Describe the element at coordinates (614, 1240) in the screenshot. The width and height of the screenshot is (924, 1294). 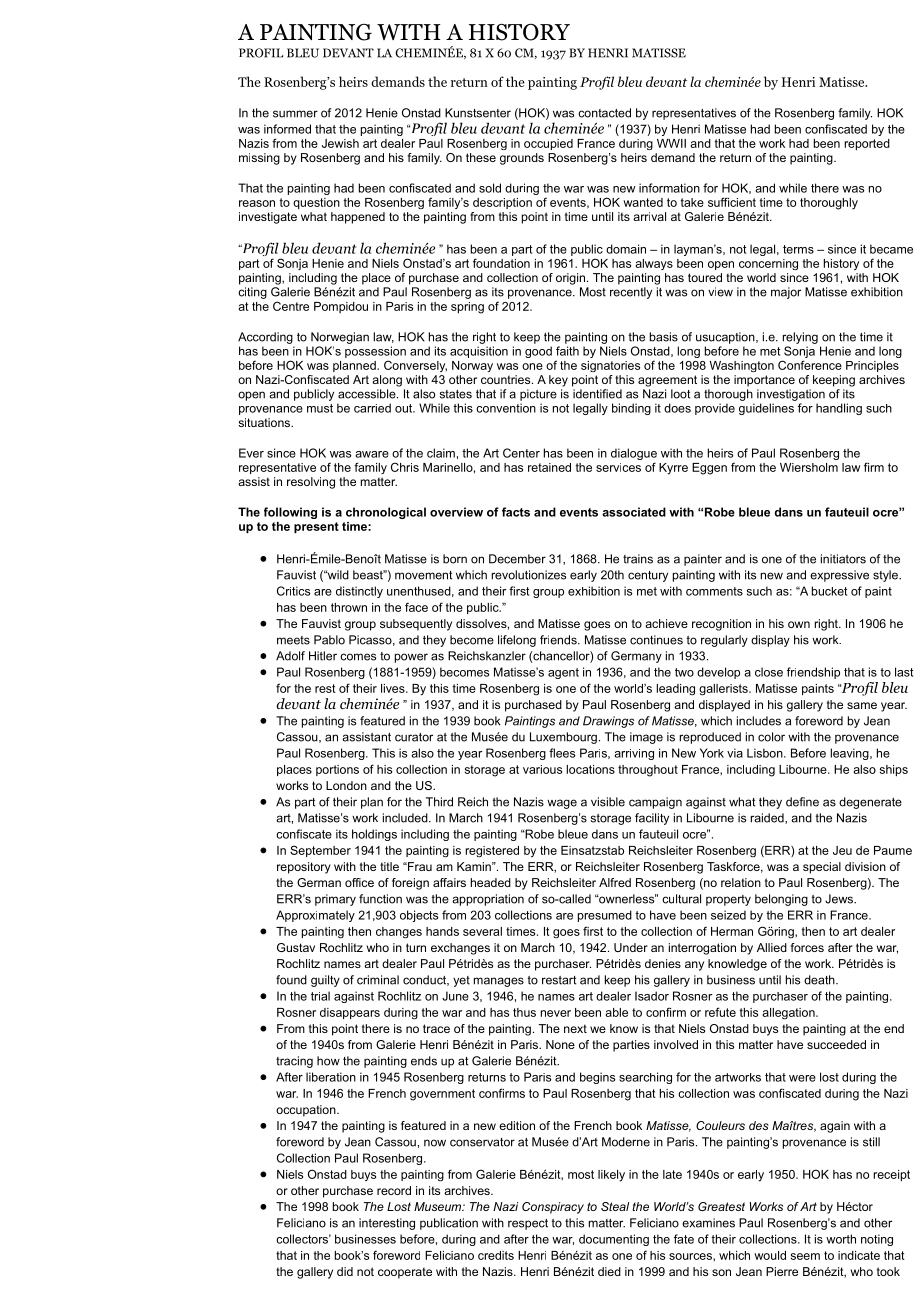
I see `documenting` at that location.
